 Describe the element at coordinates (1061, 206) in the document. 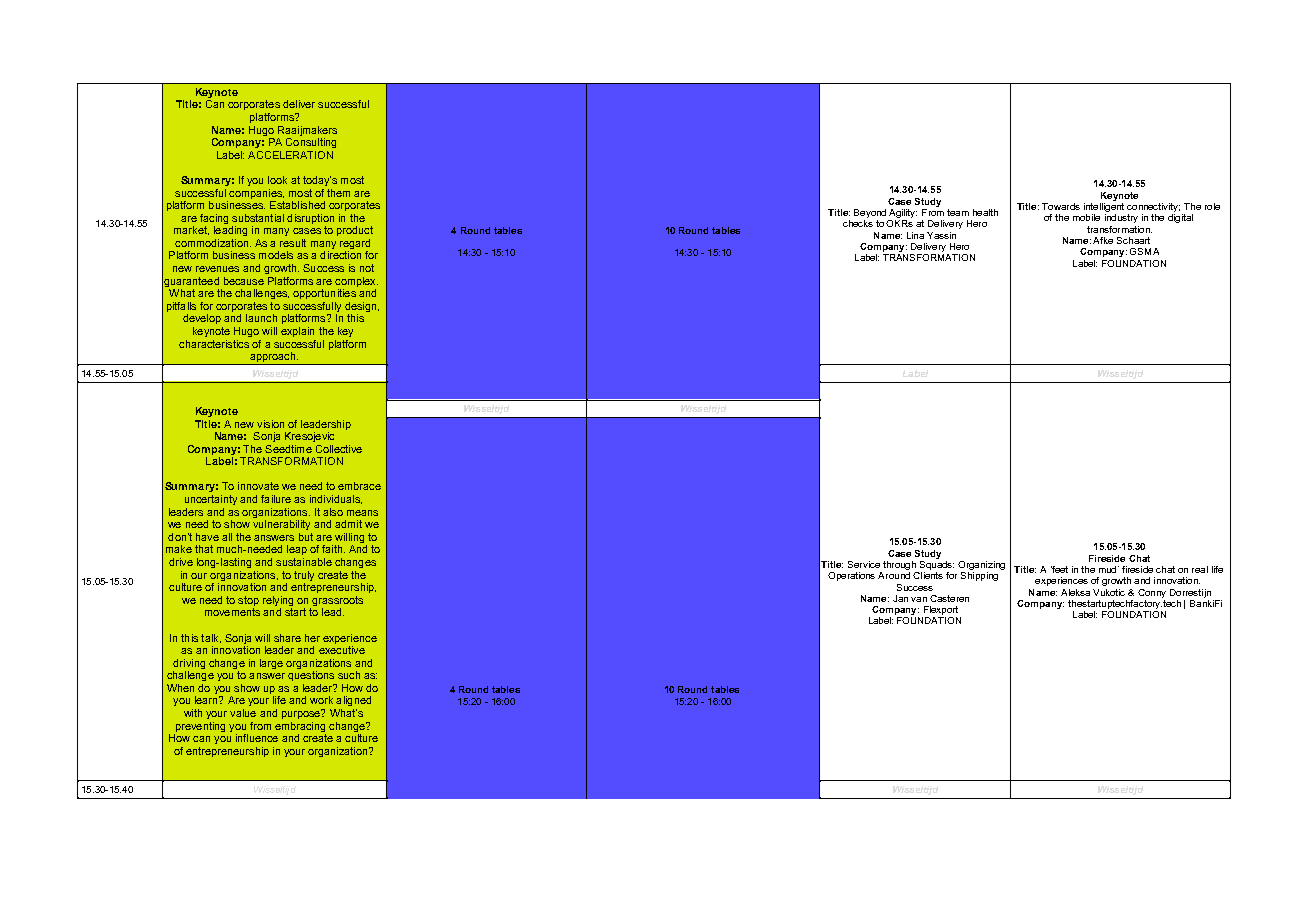

I see `Towards` at that location.
